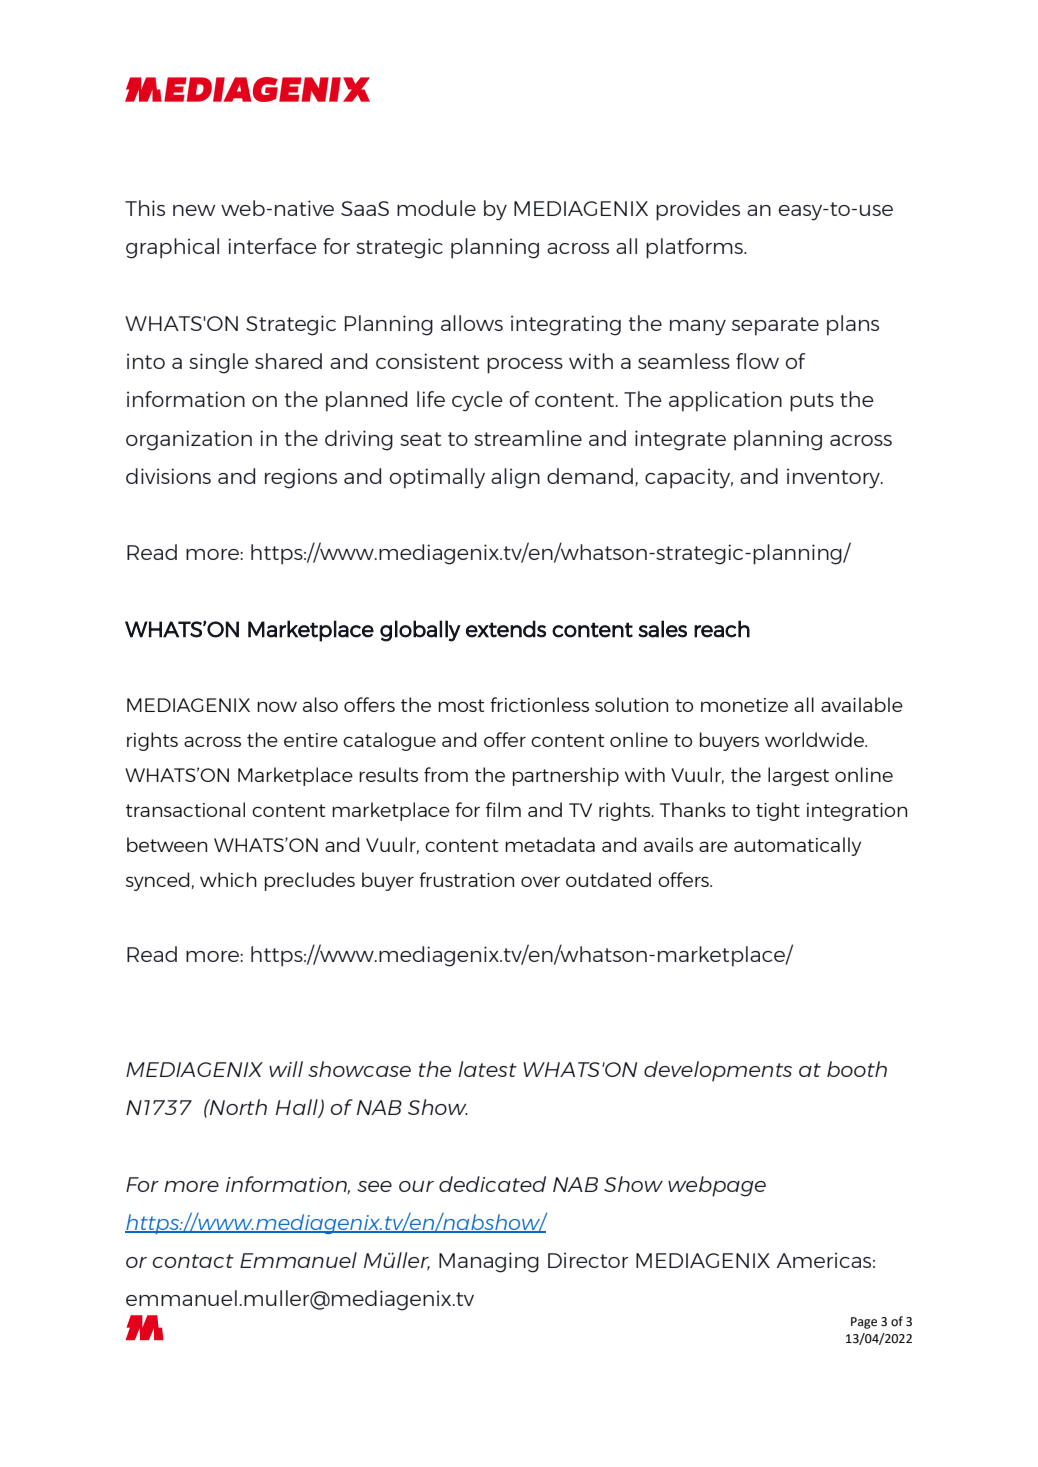 The width and height of the image is (1038, 1467). What do you see at coordinates (695, 248) in the image?
I see `platforms` at bounding box center [695, 248].
